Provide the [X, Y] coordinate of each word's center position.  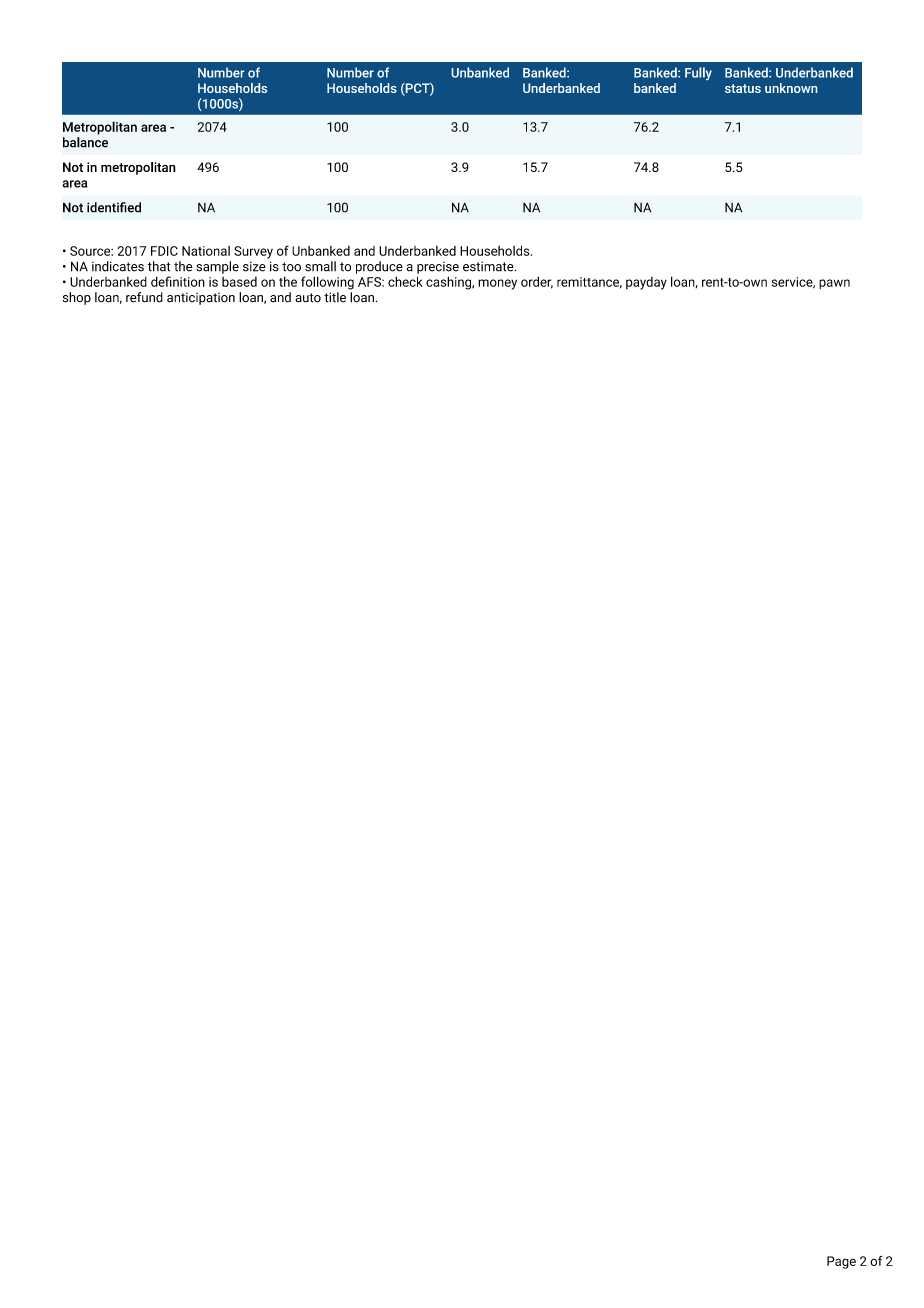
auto [308, 298]
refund [144, 297]
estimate [489, 267]
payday [646, 283]
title [335, 297]
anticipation [201, 298]
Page [841, 1262]
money [497, 284]
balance [85, 142]
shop [77, 298]
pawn [834, 284]
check [405, 281]
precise [438, 268]
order [537, 282]
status [743, 88]
